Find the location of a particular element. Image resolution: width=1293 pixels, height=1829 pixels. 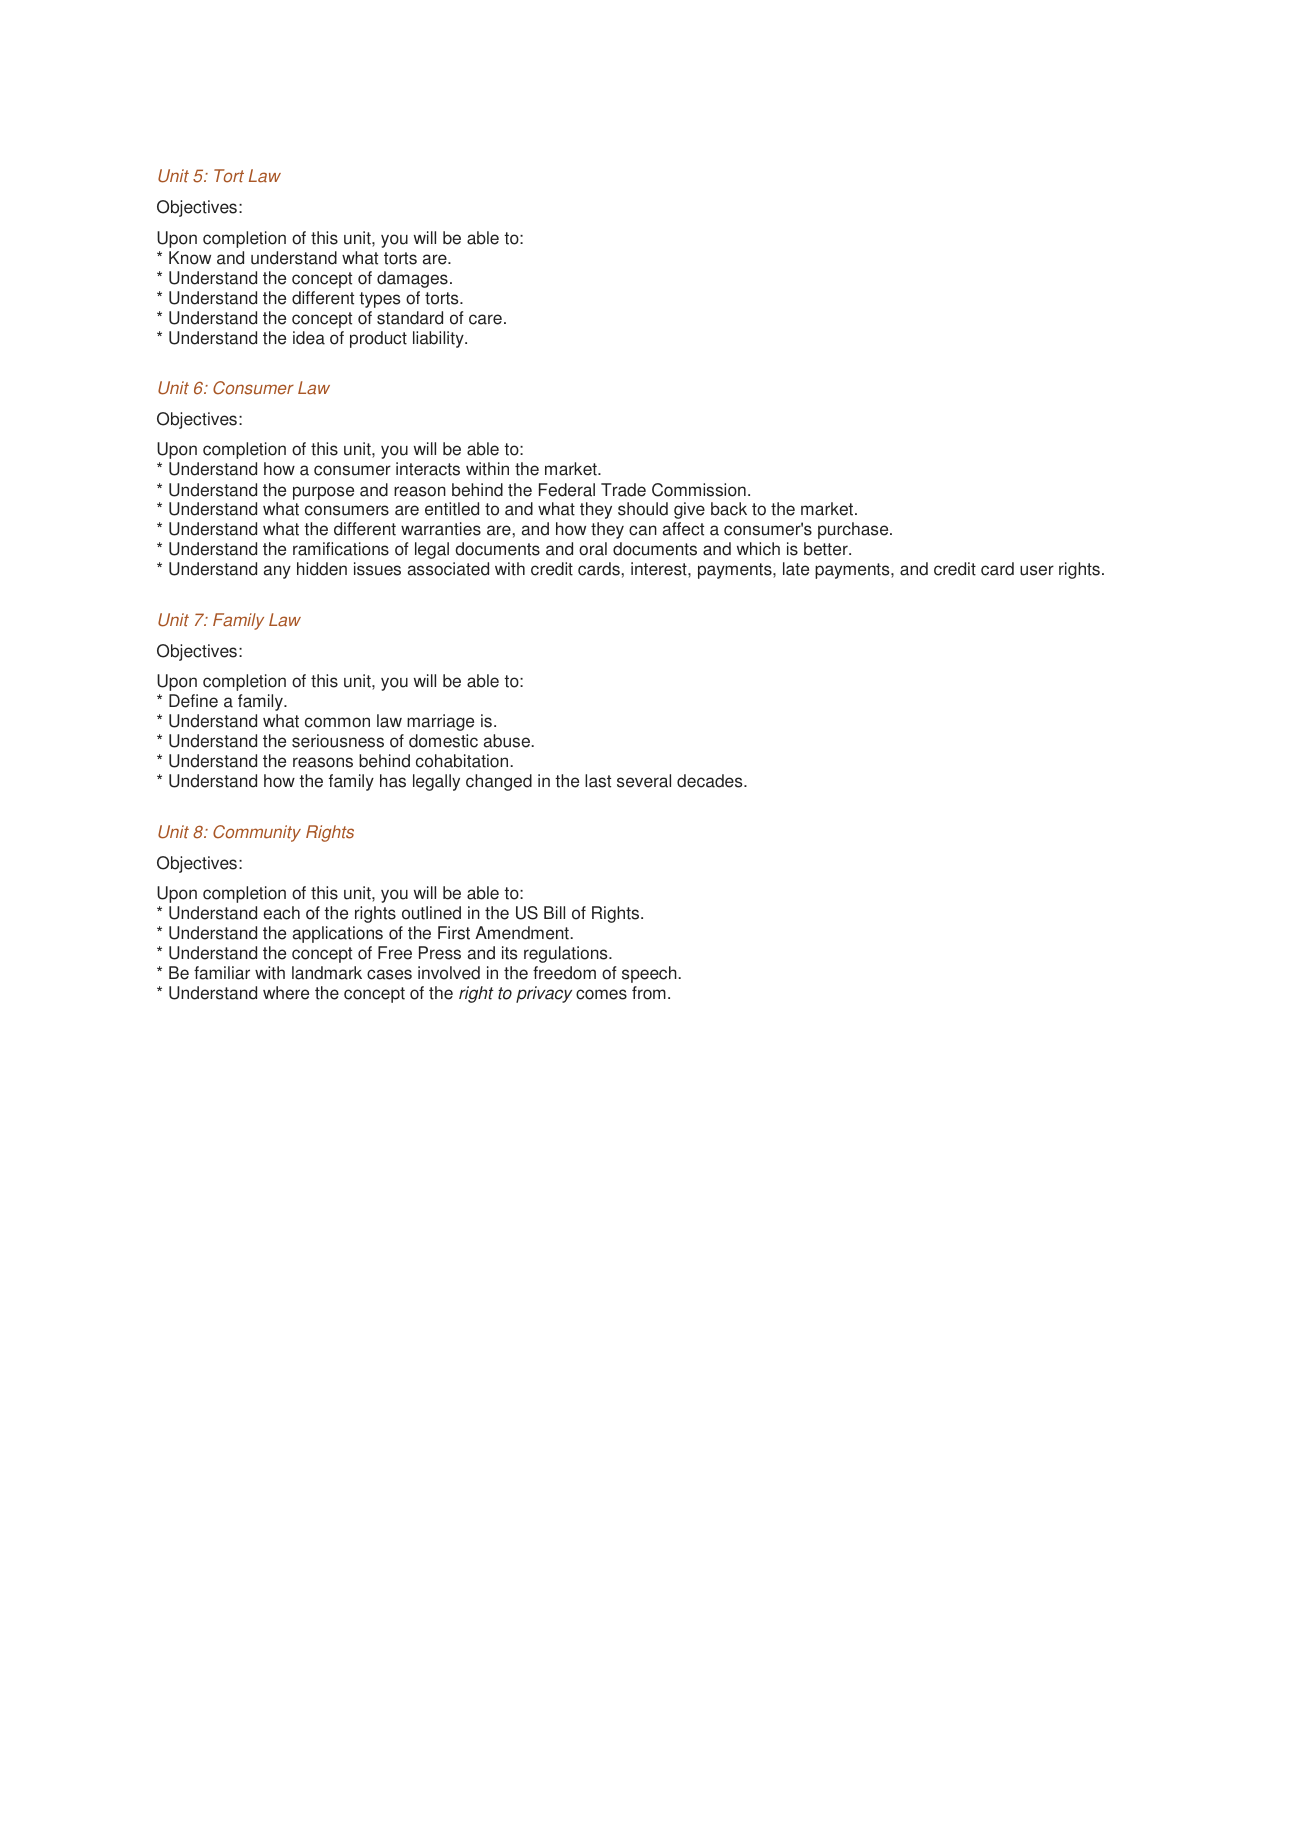

care is located at coordinates (485, 319).
